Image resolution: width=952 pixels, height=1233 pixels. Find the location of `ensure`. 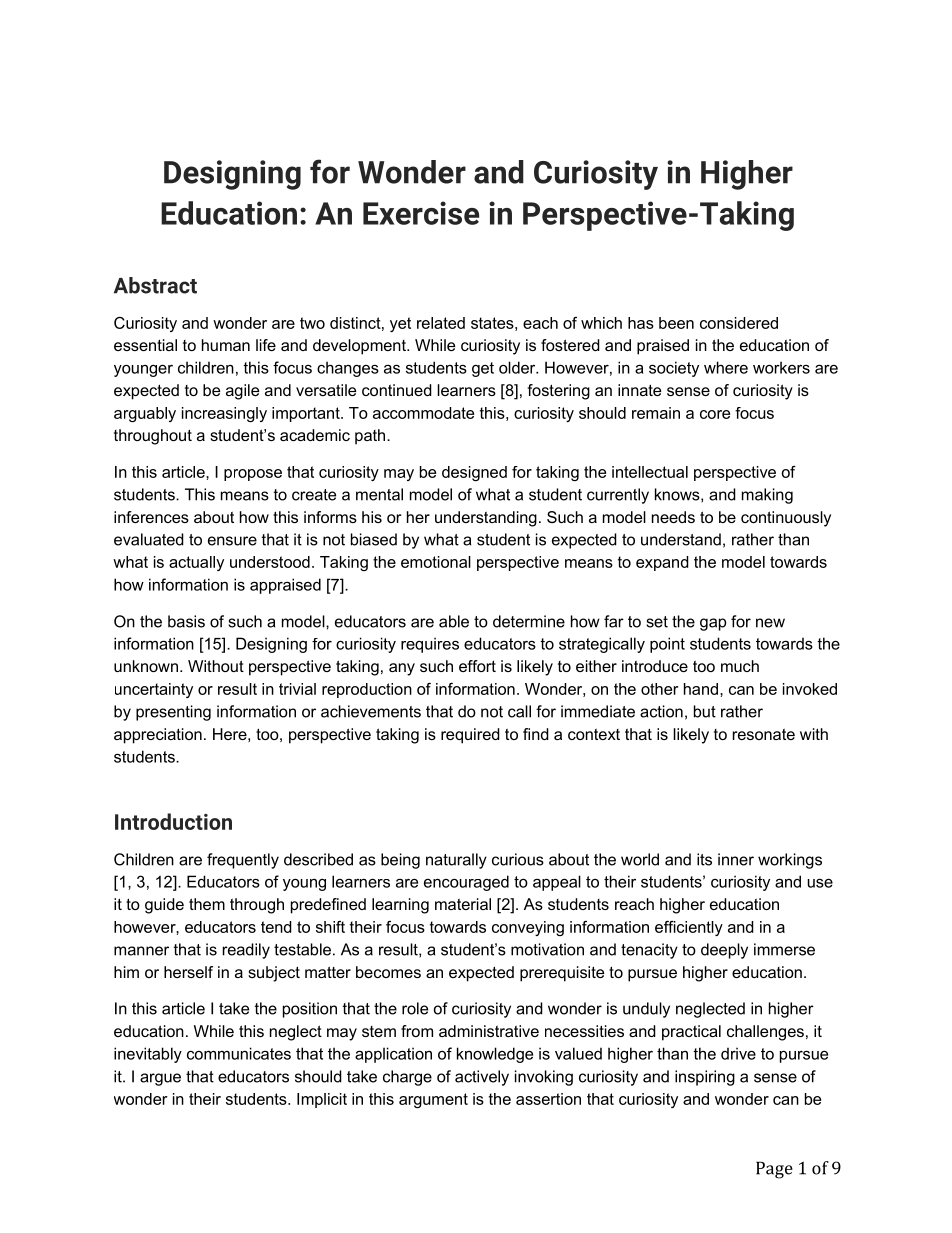

ensure is located at coordinates (232, 541).
